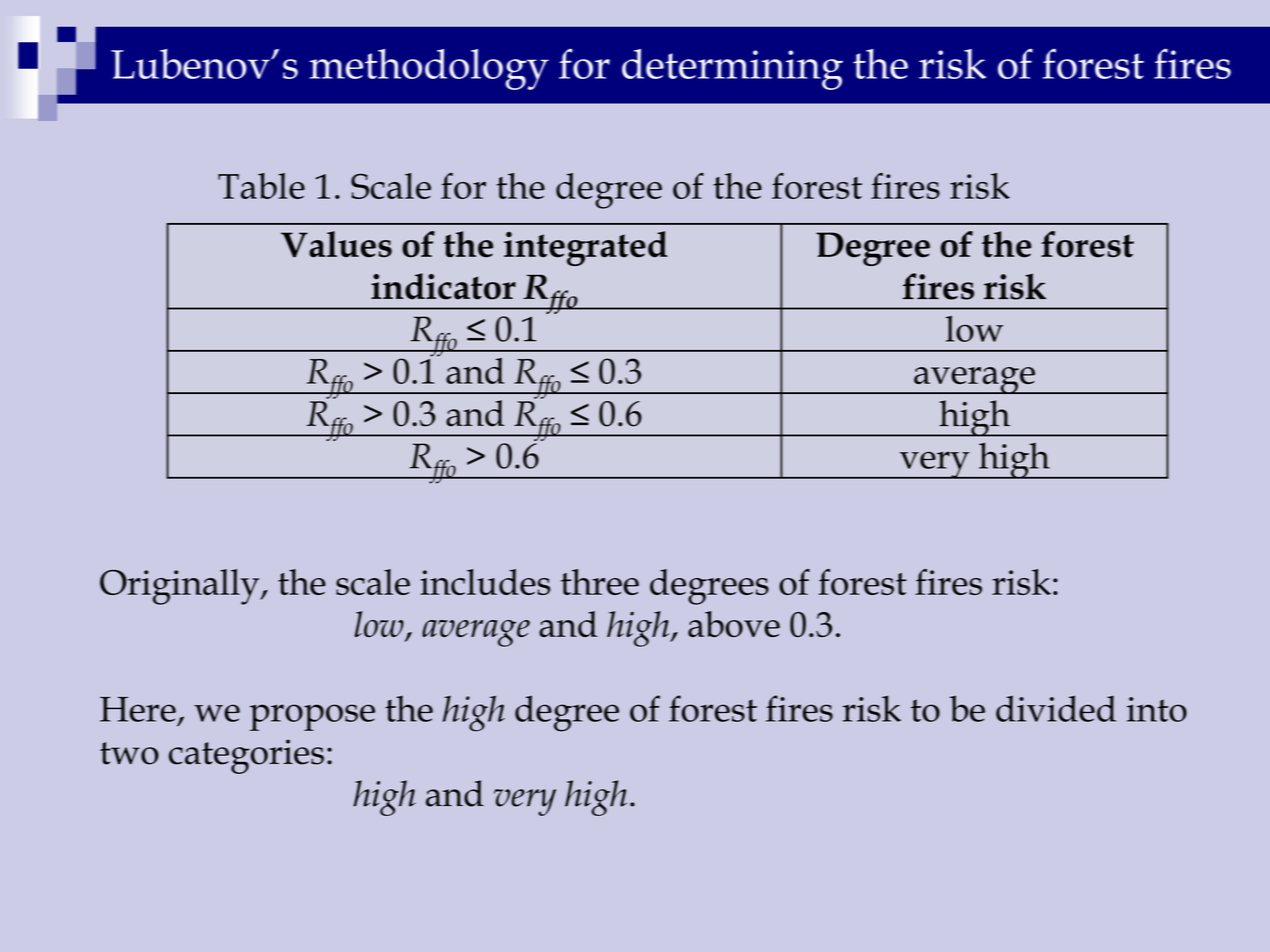  I want to click on includes, so click(485, 582).
